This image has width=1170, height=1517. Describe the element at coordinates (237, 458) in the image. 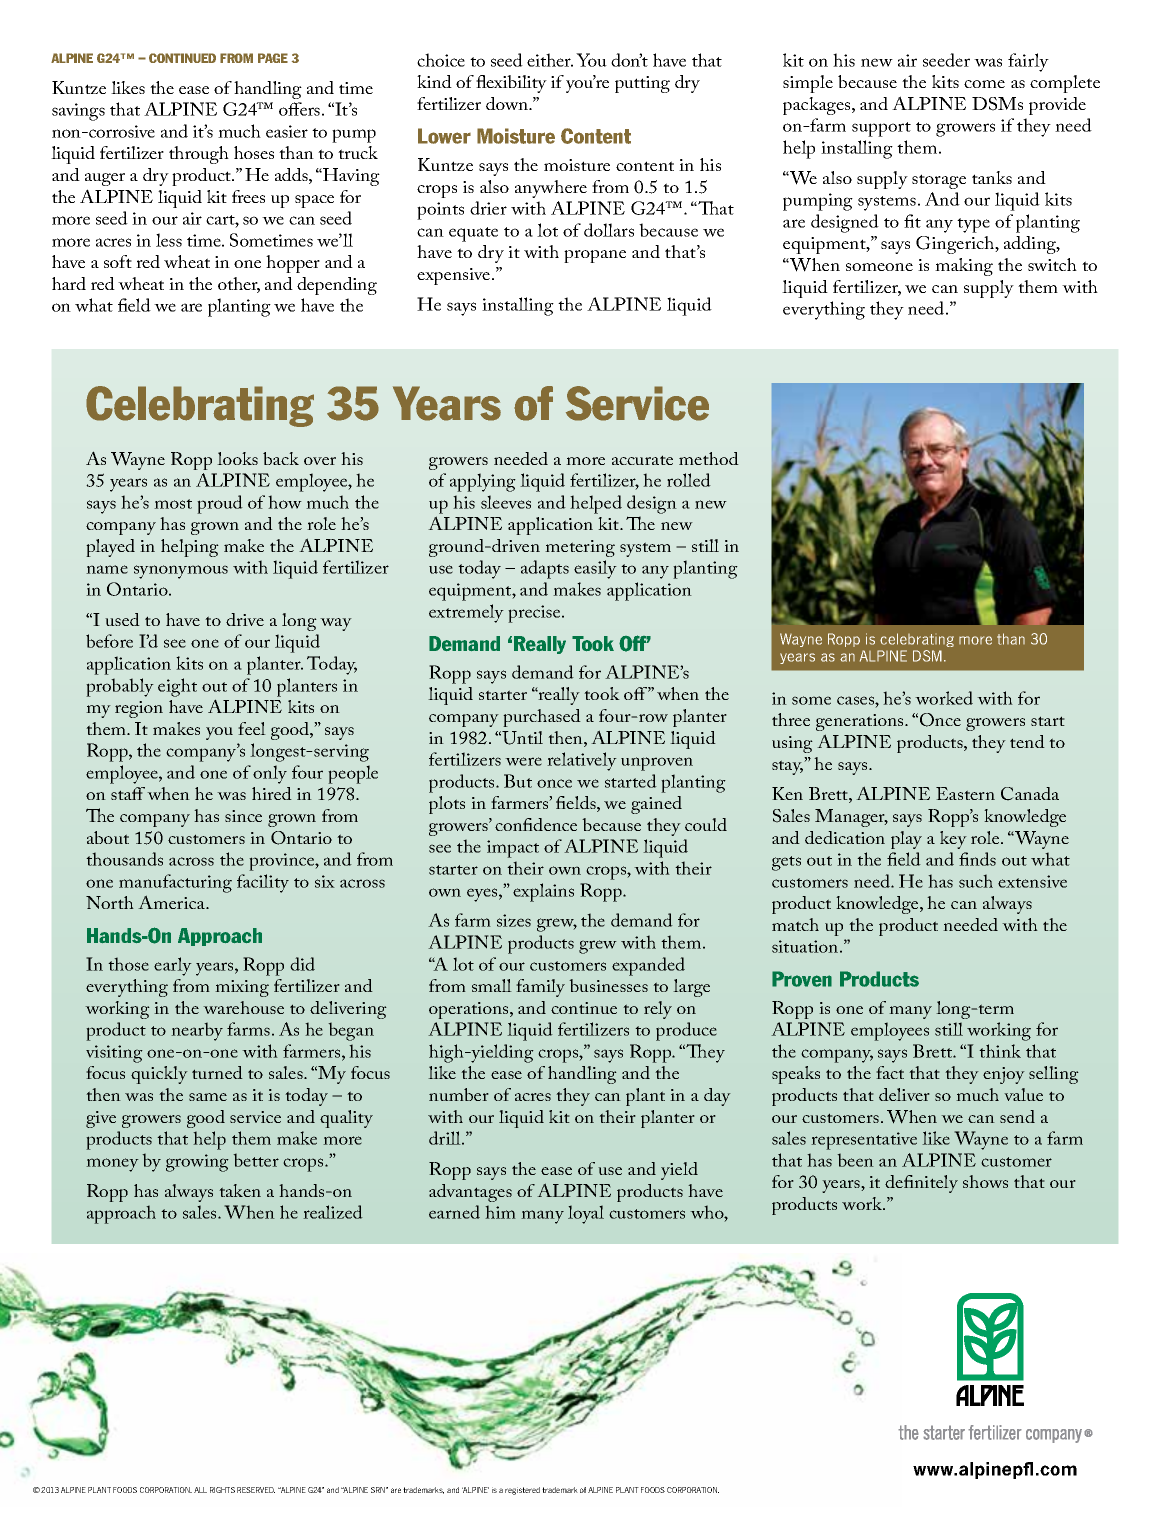

I see `looks` at that location.
